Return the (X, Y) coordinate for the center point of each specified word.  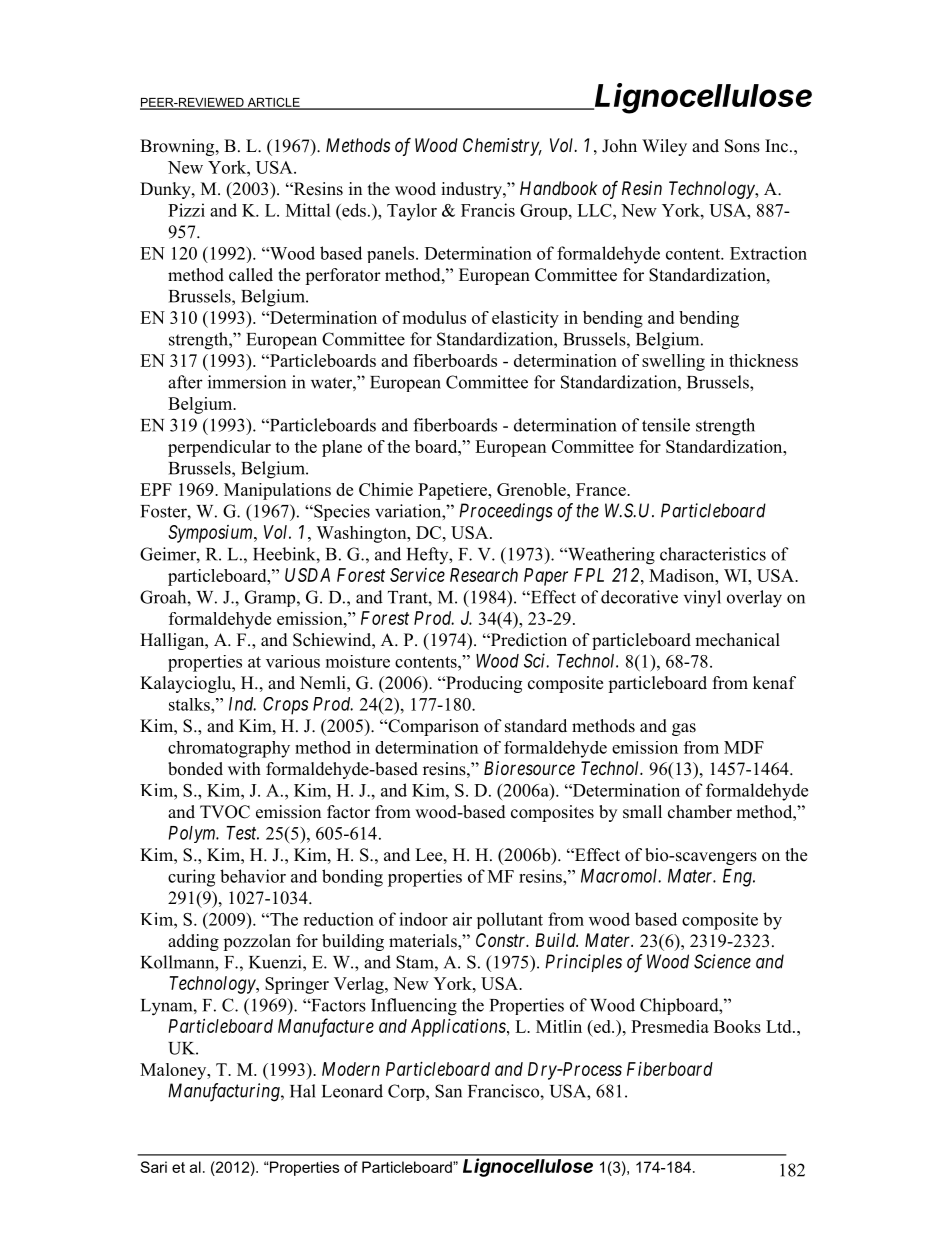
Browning (178, 147)
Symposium (211, 534)
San (448, 1091)
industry (472, 190)
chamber (700, 812)
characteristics (713, 554)
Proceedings (506, 512)
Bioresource (529, 768)
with (244, 768)
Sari (153, 1167)
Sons (742, 146)
